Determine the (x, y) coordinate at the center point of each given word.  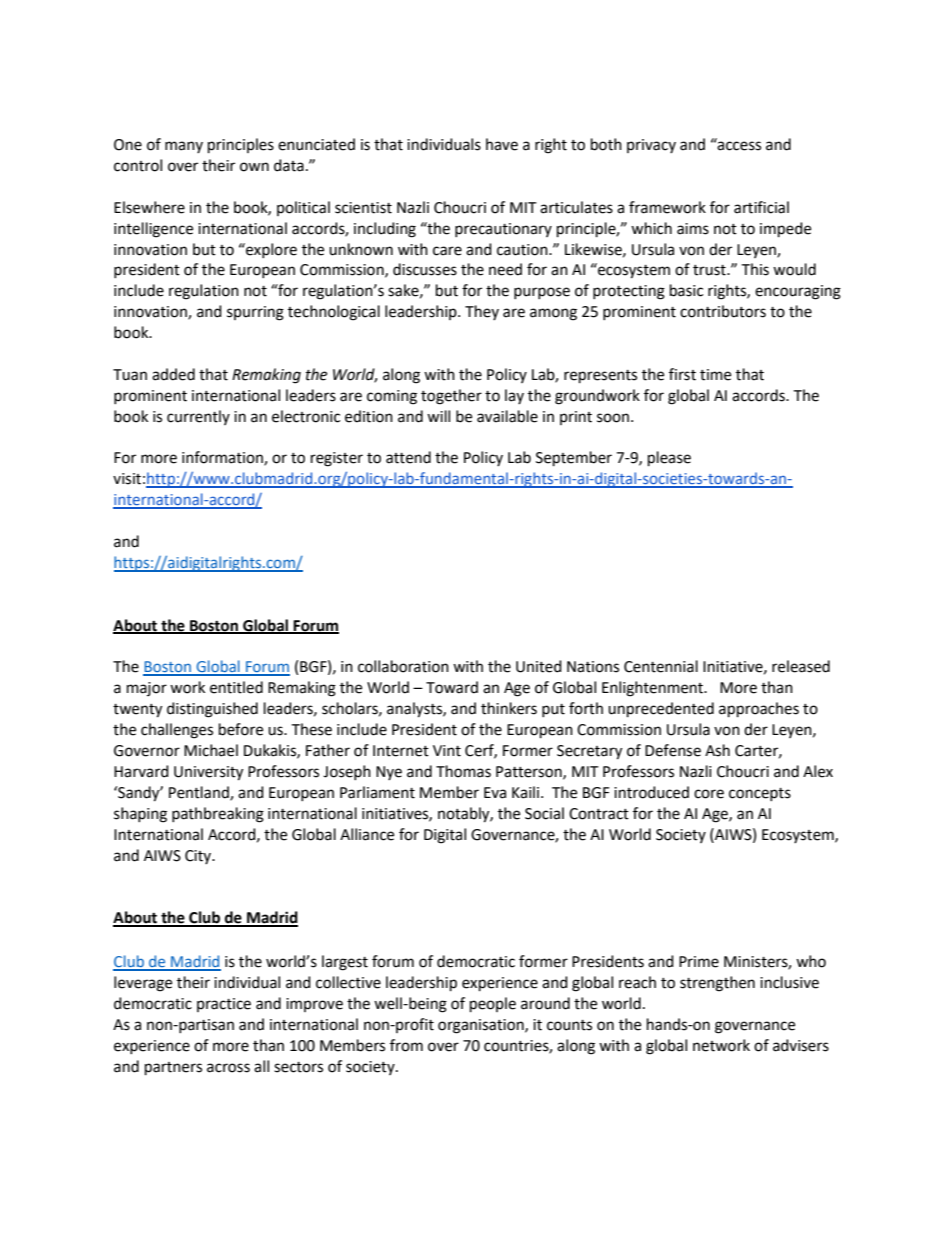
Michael (211, 750)
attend (408, 457)
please (669, 459)
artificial (761, 207)
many (184, 147)
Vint (447, 751)
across (228, 1068)
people (493, 1005)
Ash (717, 750)
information (223, 458)
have (502, 144)
